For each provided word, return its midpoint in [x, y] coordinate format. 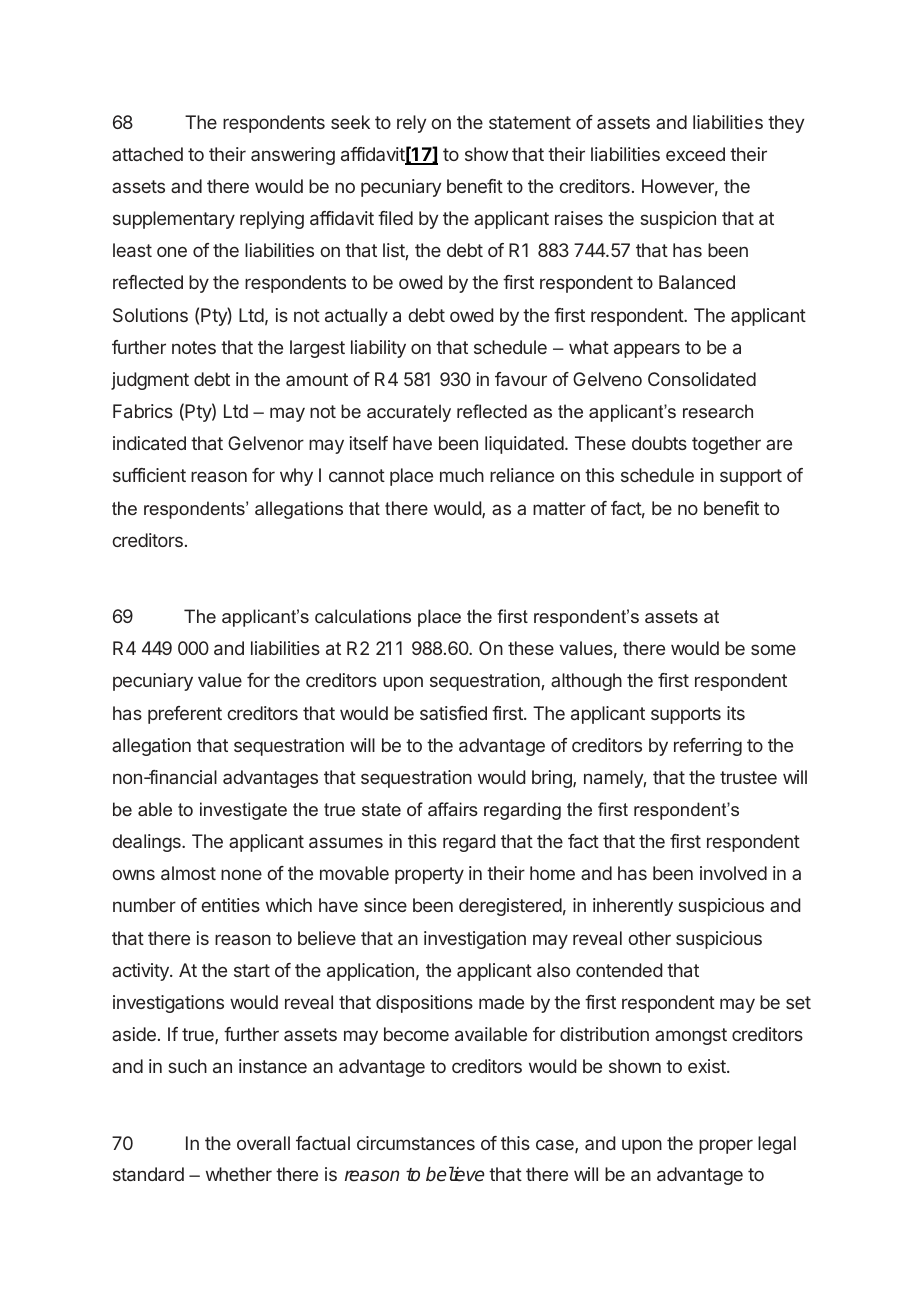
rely [411, 124]
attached [147, 154]
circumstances [416, 1143]
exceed [695, 154]
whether [239, 1174]
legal [777, 1145]
